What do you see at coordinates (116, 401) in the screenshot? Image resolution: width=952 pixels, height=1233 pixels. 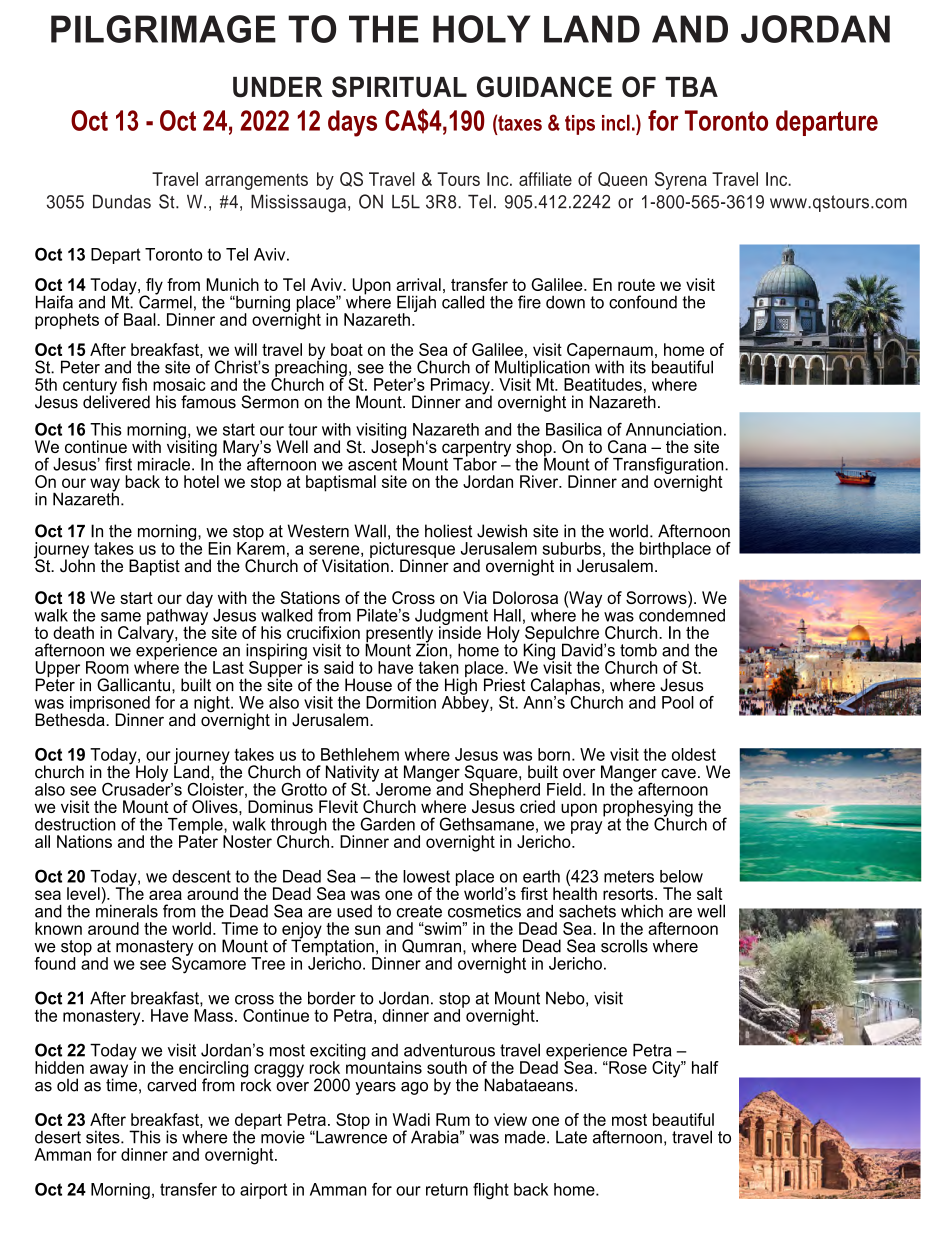 I see `delivered` at bounding box center [116, 401].
